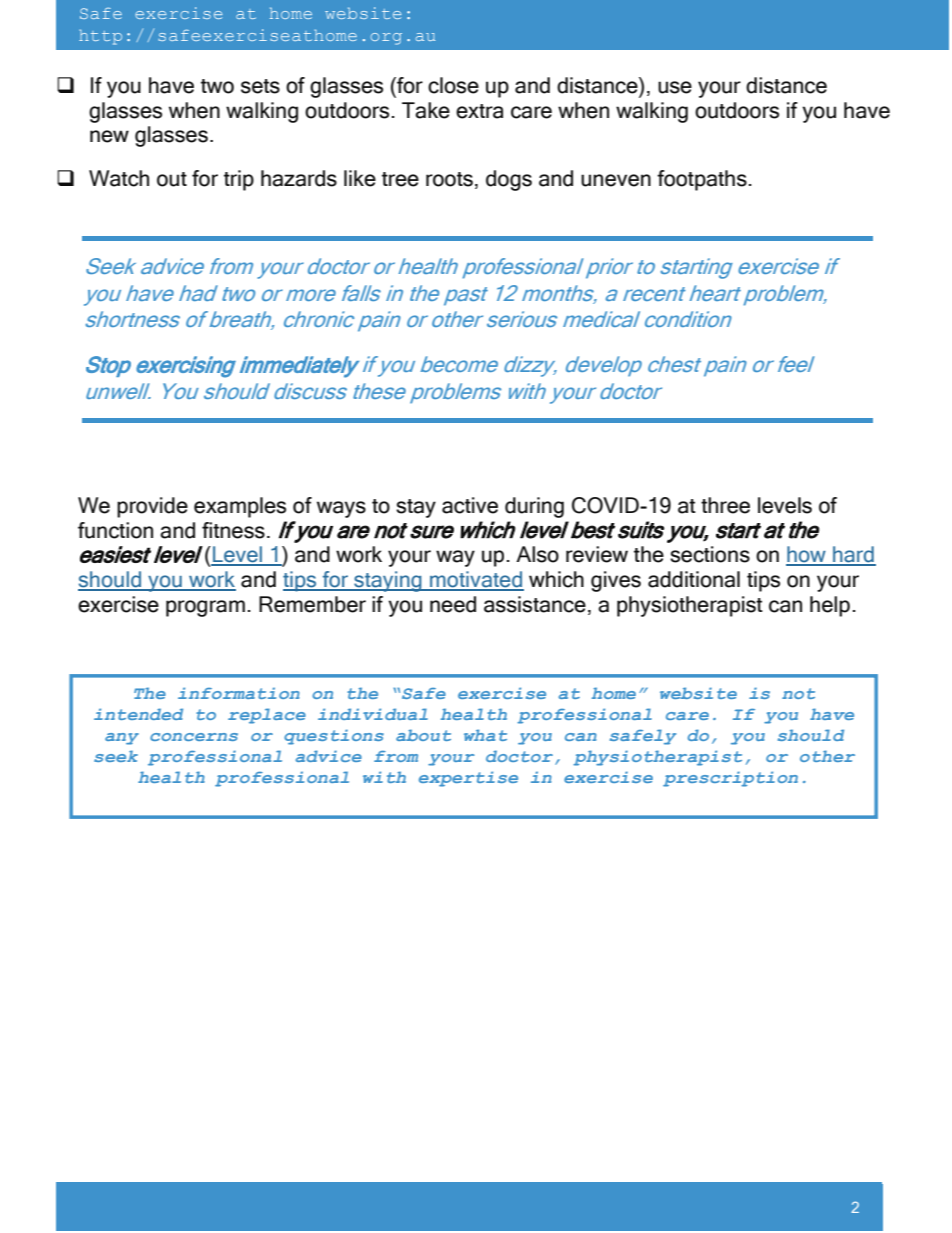 This screenshot has width=952, height=1233. What do you see at coordinates (675, 87) in the screenshot?
I see `use` at bounding box center [675, 87].
